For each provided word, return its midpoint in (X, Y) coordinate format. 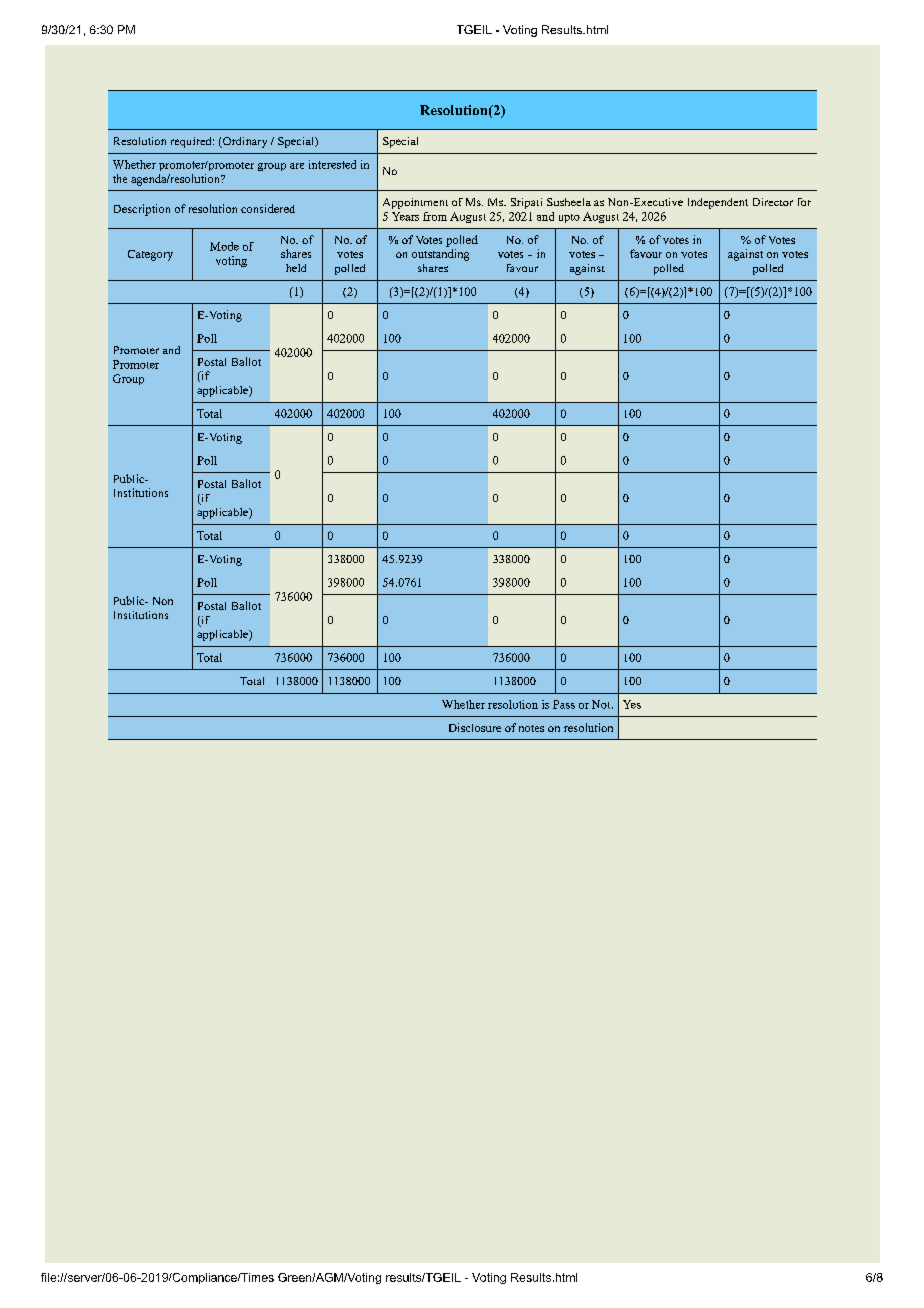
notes (531, 728)
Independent (718, 203)
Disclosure (475, 727)
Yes (632, 704)
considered (268, 208)
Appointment (415, 203)
